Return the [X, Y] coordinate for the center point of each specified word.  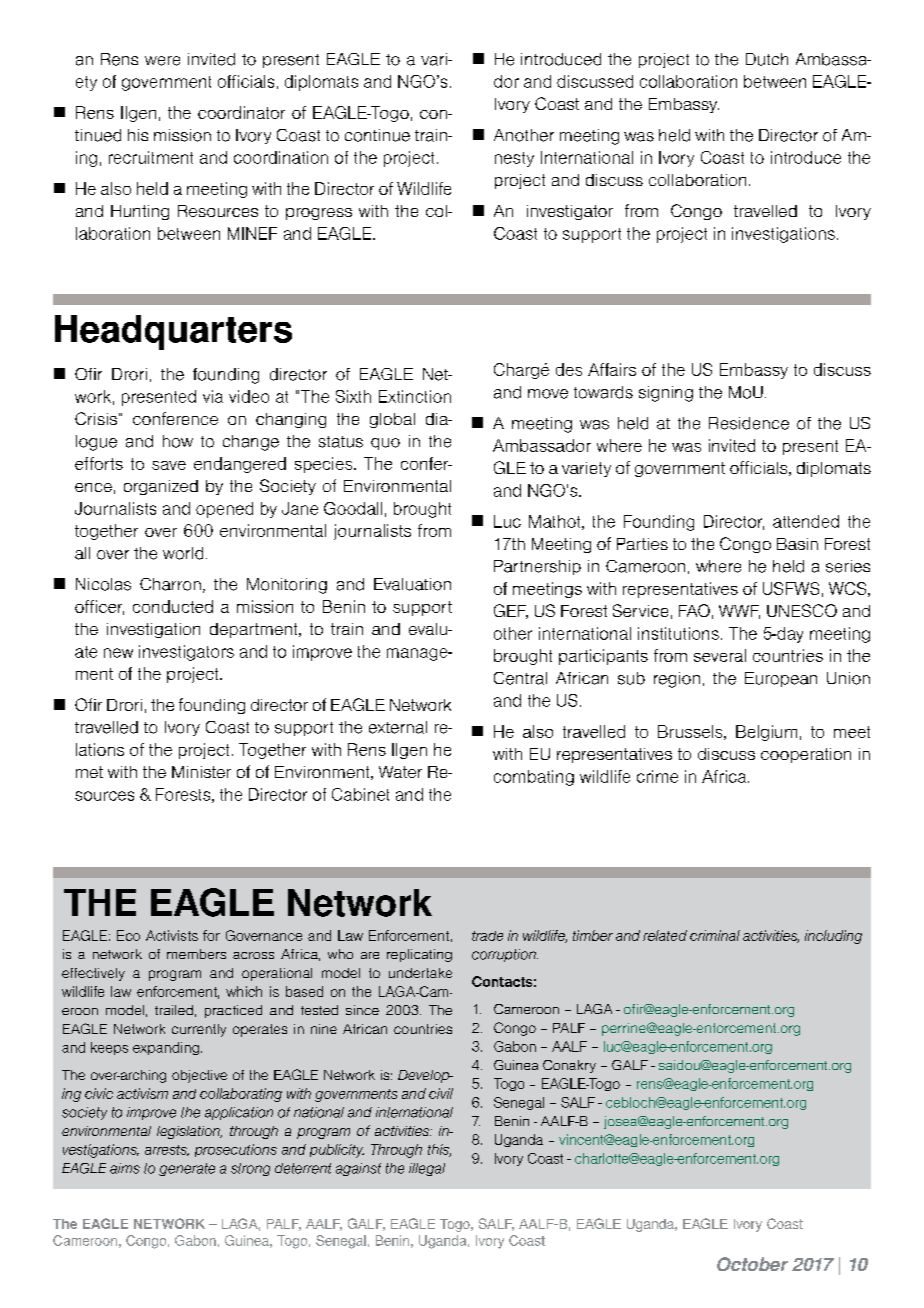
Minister [201, 772]
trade [487, 936]
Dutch [767, 59]
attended [806, 521]
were [162, 61]
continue [377, 135]
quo [385, 444]
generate [187, 1169]
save [169, 465]
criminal [715, 935]
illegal [427, 1169]
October [752, 1264]
